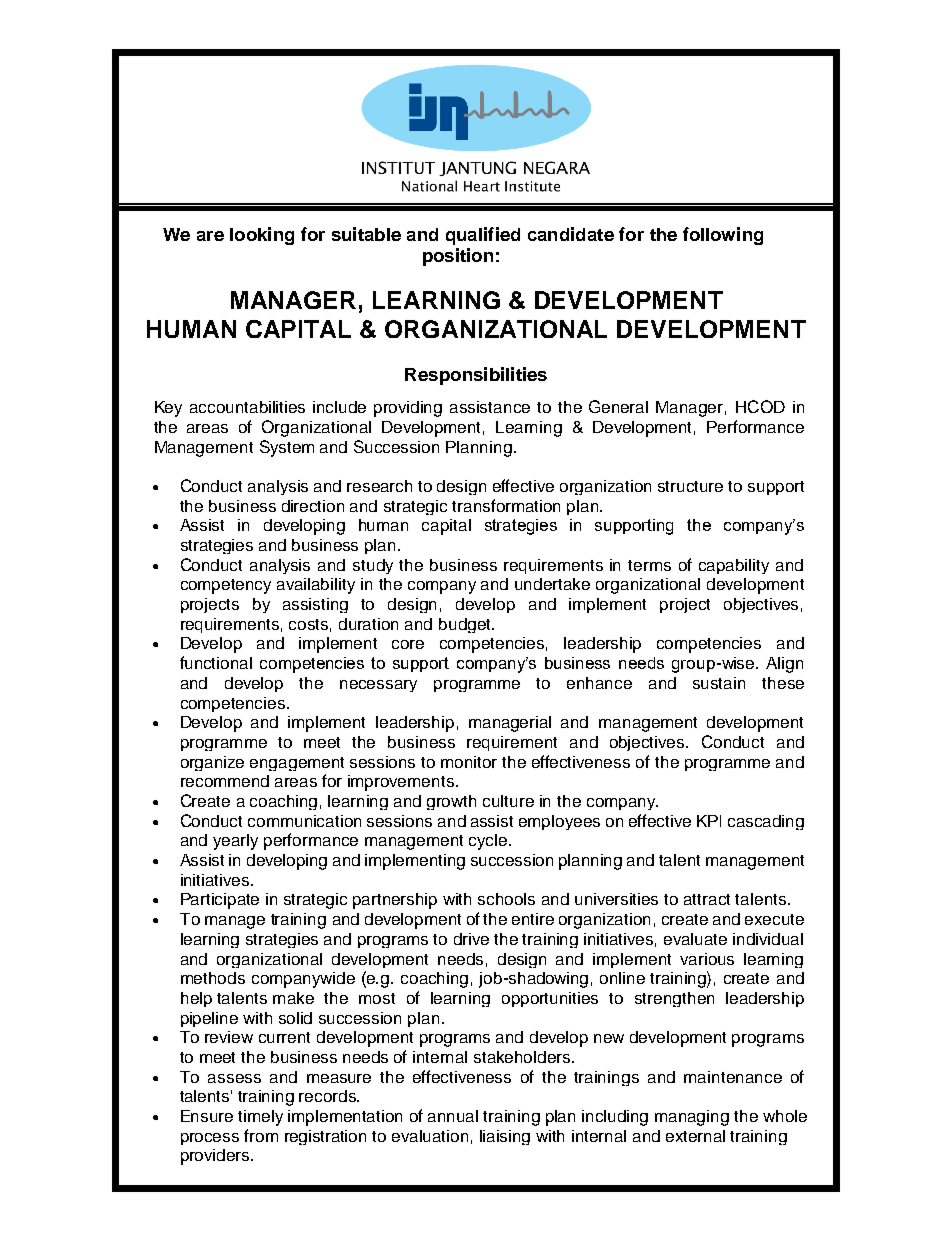 The height and width of the image is (1233, 952). What do you see at coordinates (458, 257) in the image?
I see `position` at bounding box center [458, 257].
